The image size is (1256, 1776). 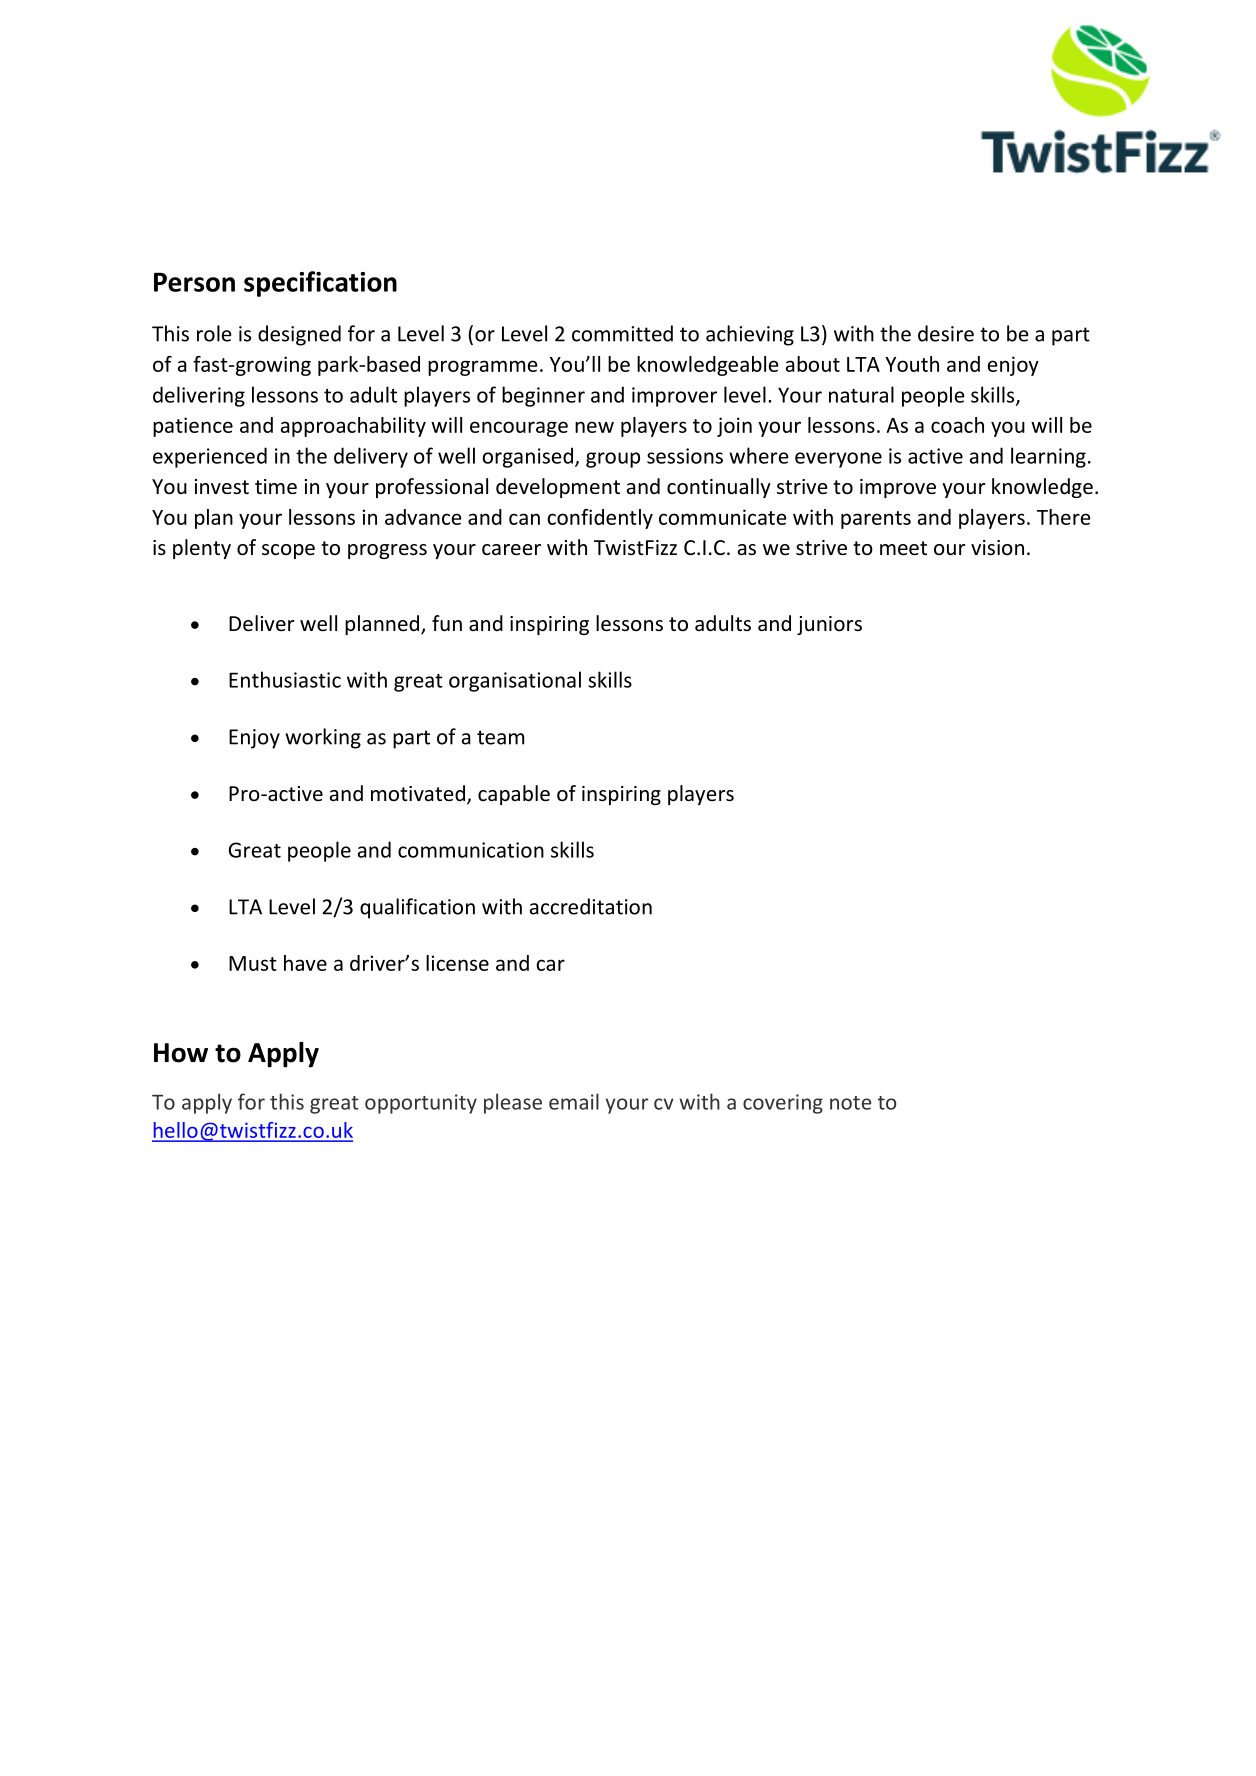 What do you see at coordinates (320, 284) in the screenshot?
I see `specification` at bounding box center [320, 284].
